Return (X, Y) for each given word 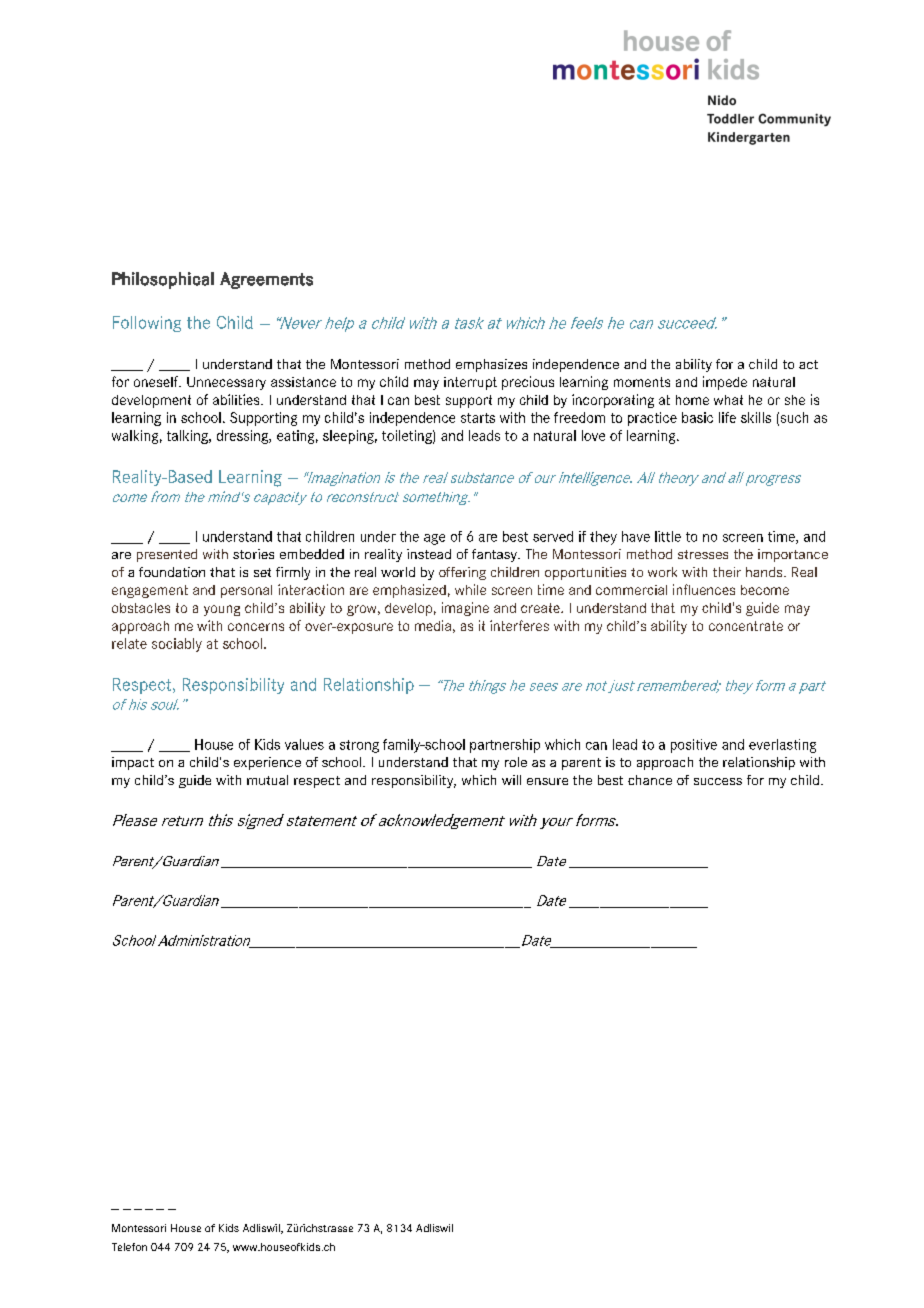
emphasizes (491, 365)
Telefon (129, 1247)
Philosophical (163, 280)
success (718, 781)
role (516, 762)
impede (725, 383)
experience (267, 763)
